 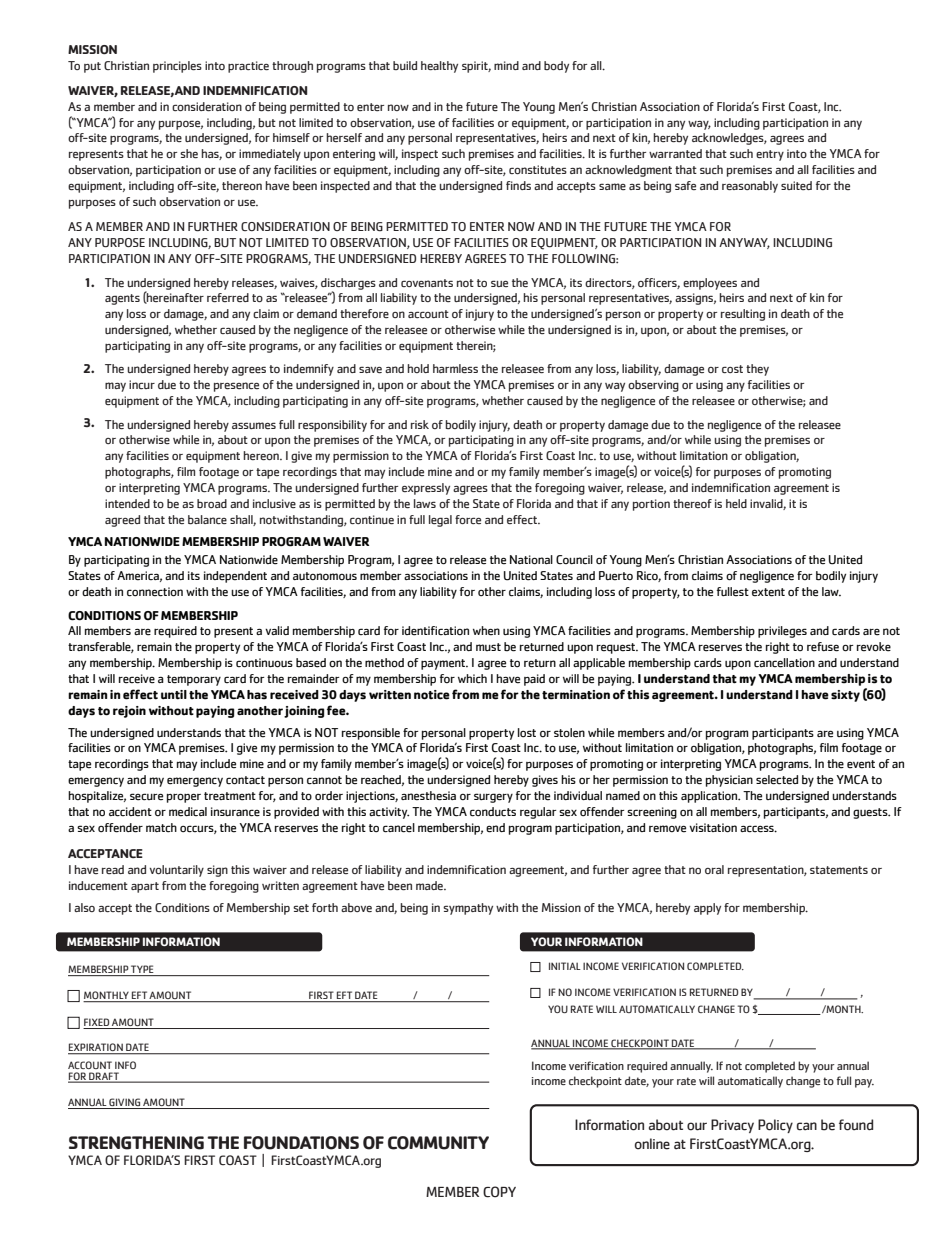 What do you see at coordinates (486, 631) in the document?
I see `when` at bounding box center [486, 631].
